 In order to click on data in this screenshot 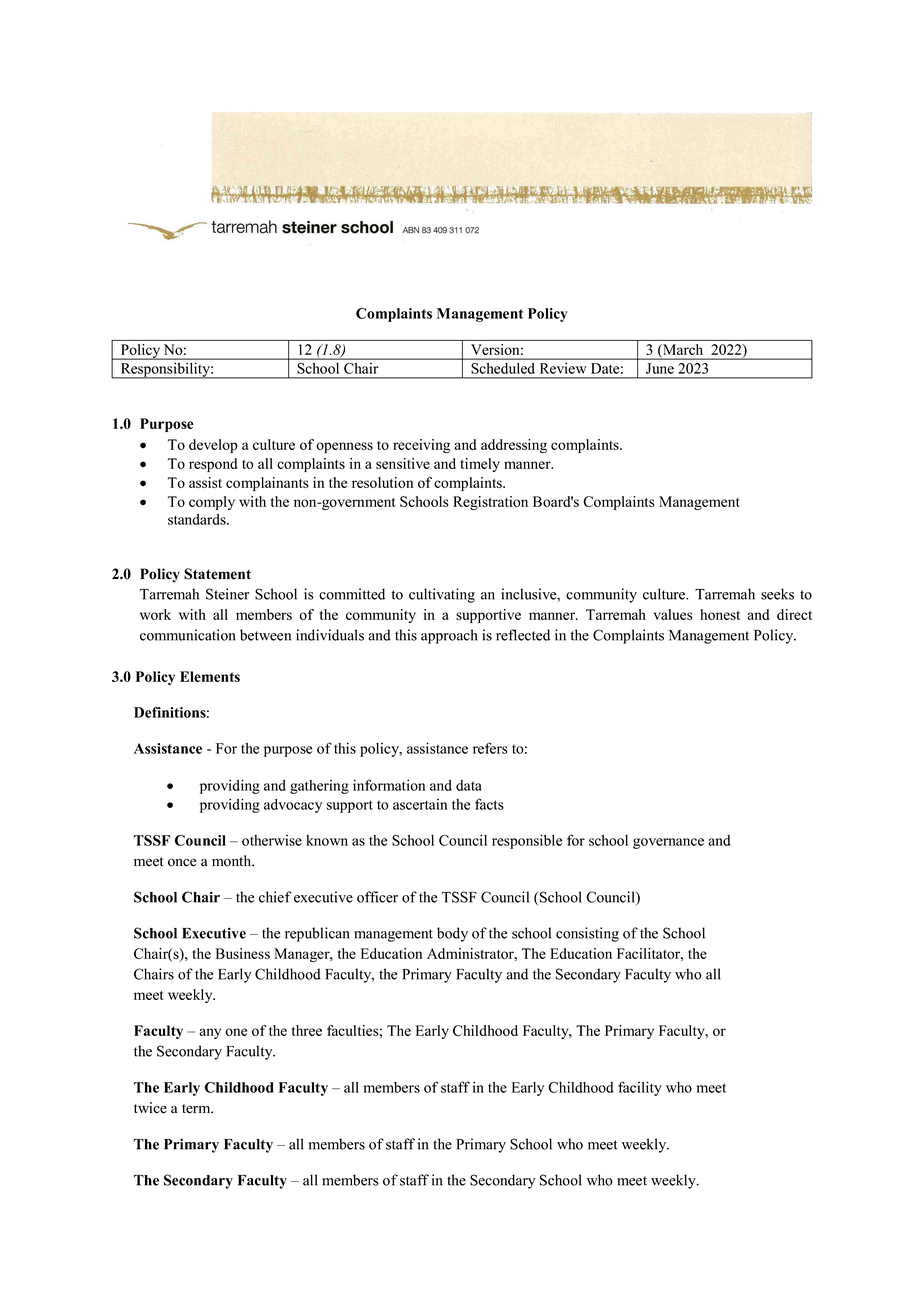, I will do `click(469, 785)`.
